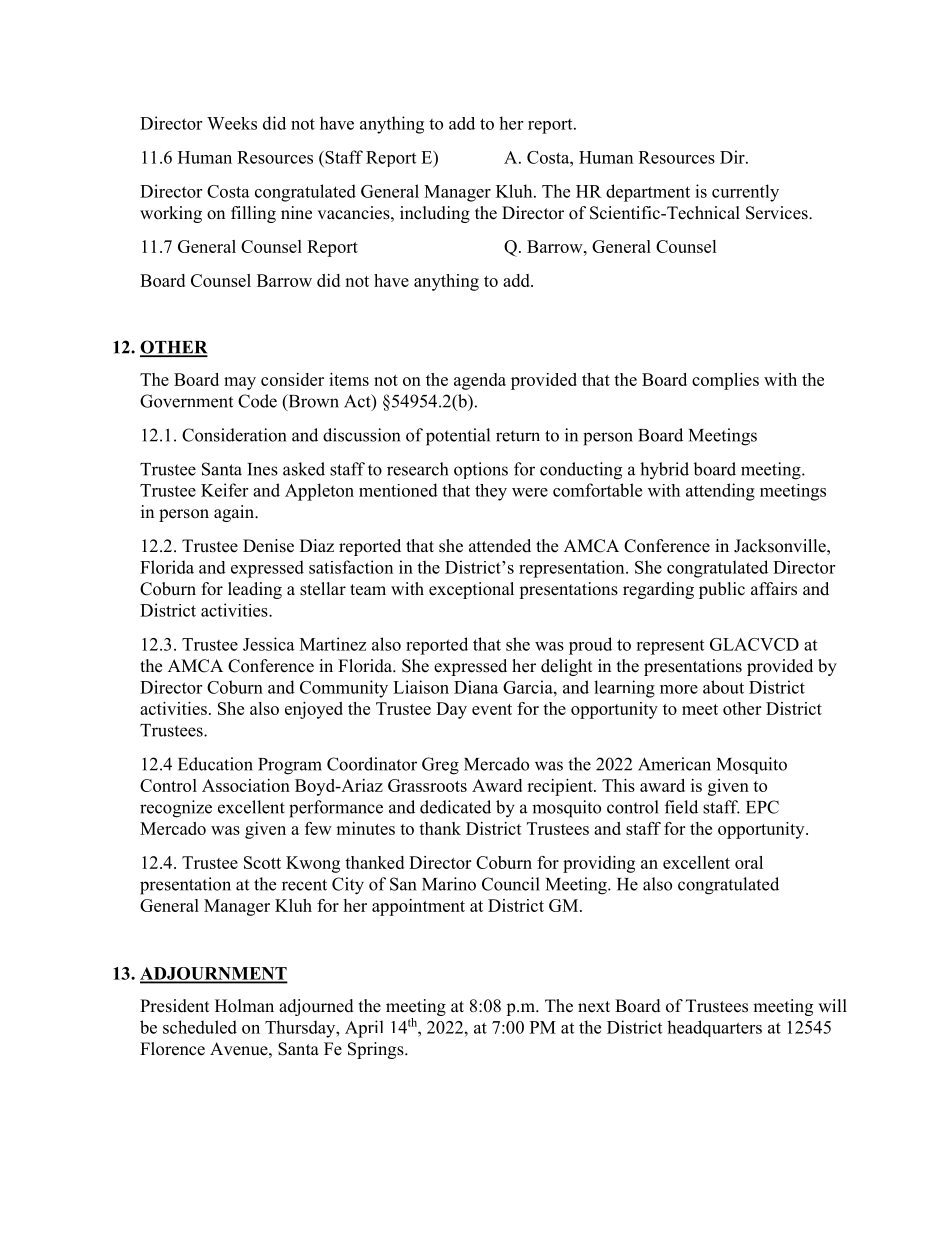 This page has height=1233, width=952. Describe the element at coordinates (435, 214) in the page. I see `including` at that location.
